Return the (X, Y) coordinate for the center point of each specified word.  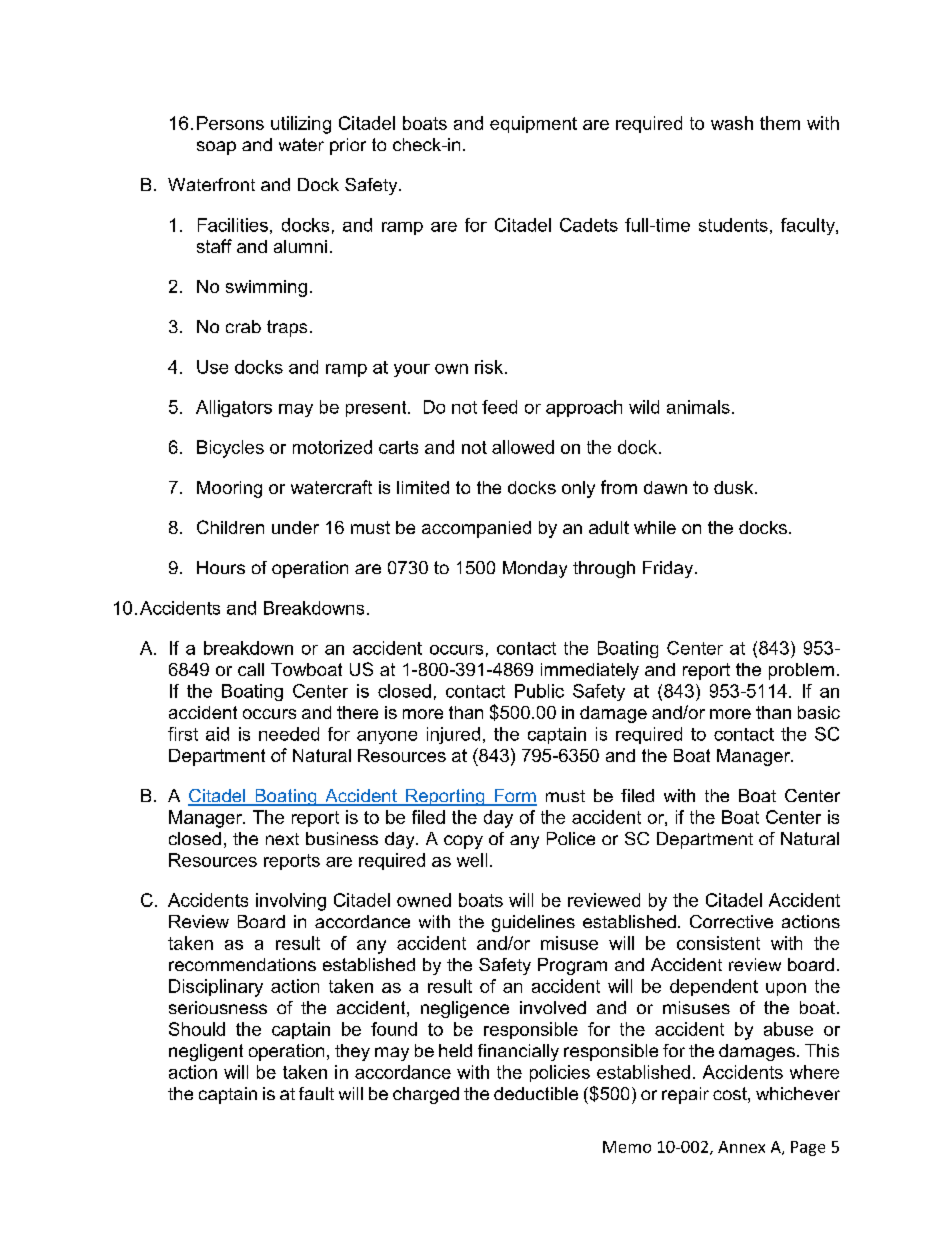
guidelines (533, 923)
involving (291, 902)
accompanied (476, 529)
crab (243, 326)
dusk (735, 487)
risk (489, 367)
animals (698, 407)
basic (819, 712)
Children (230, 527)
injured (453, 735)
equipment (533, 124)
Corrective (731, 921)
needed (289, 734)
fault (316, 1093)
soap (216, 148)
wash (732, 123)
